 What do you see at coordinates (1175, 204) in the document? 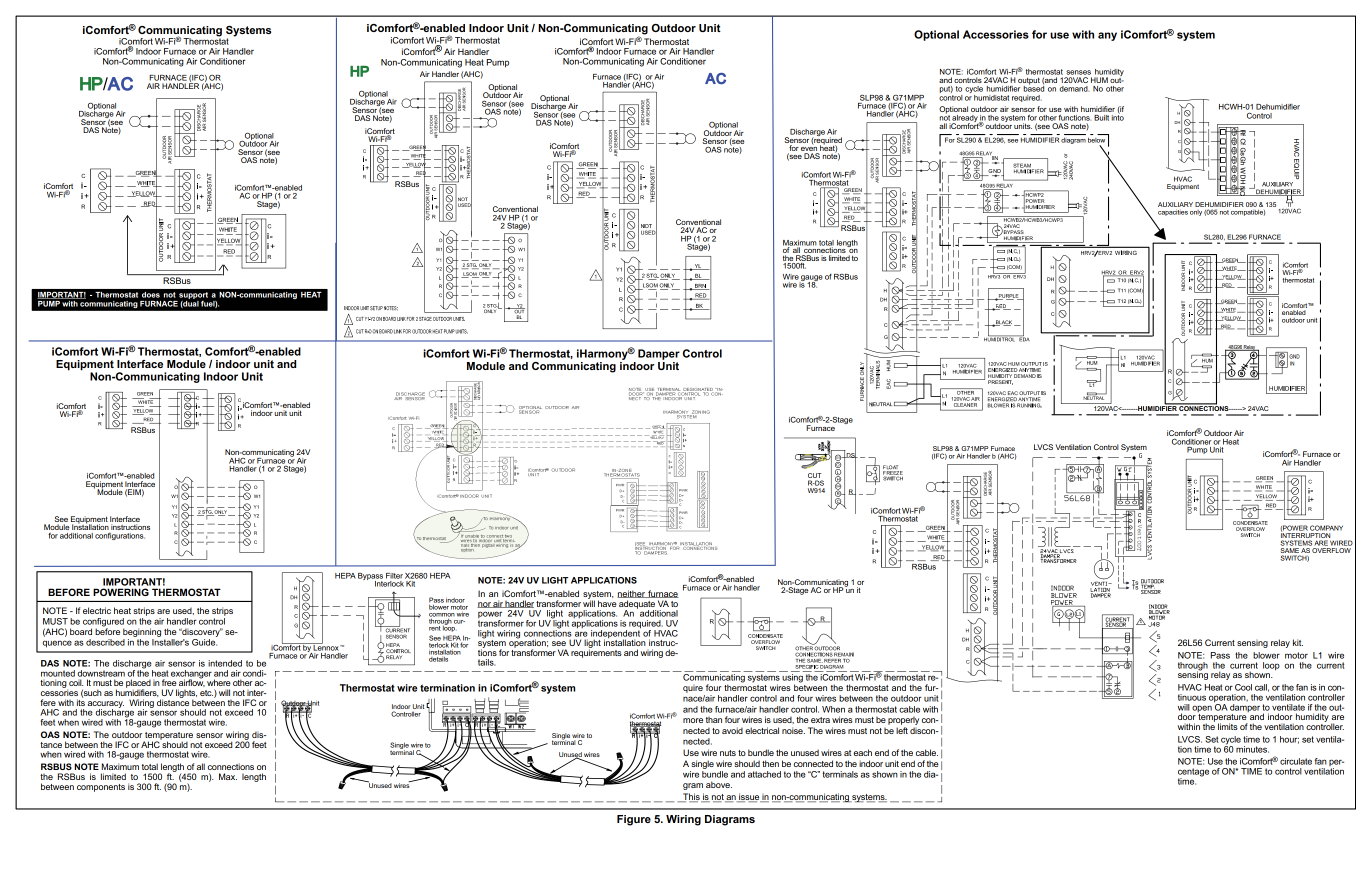
I see `AUXILIARY` at bounding box center [1175, 204].
